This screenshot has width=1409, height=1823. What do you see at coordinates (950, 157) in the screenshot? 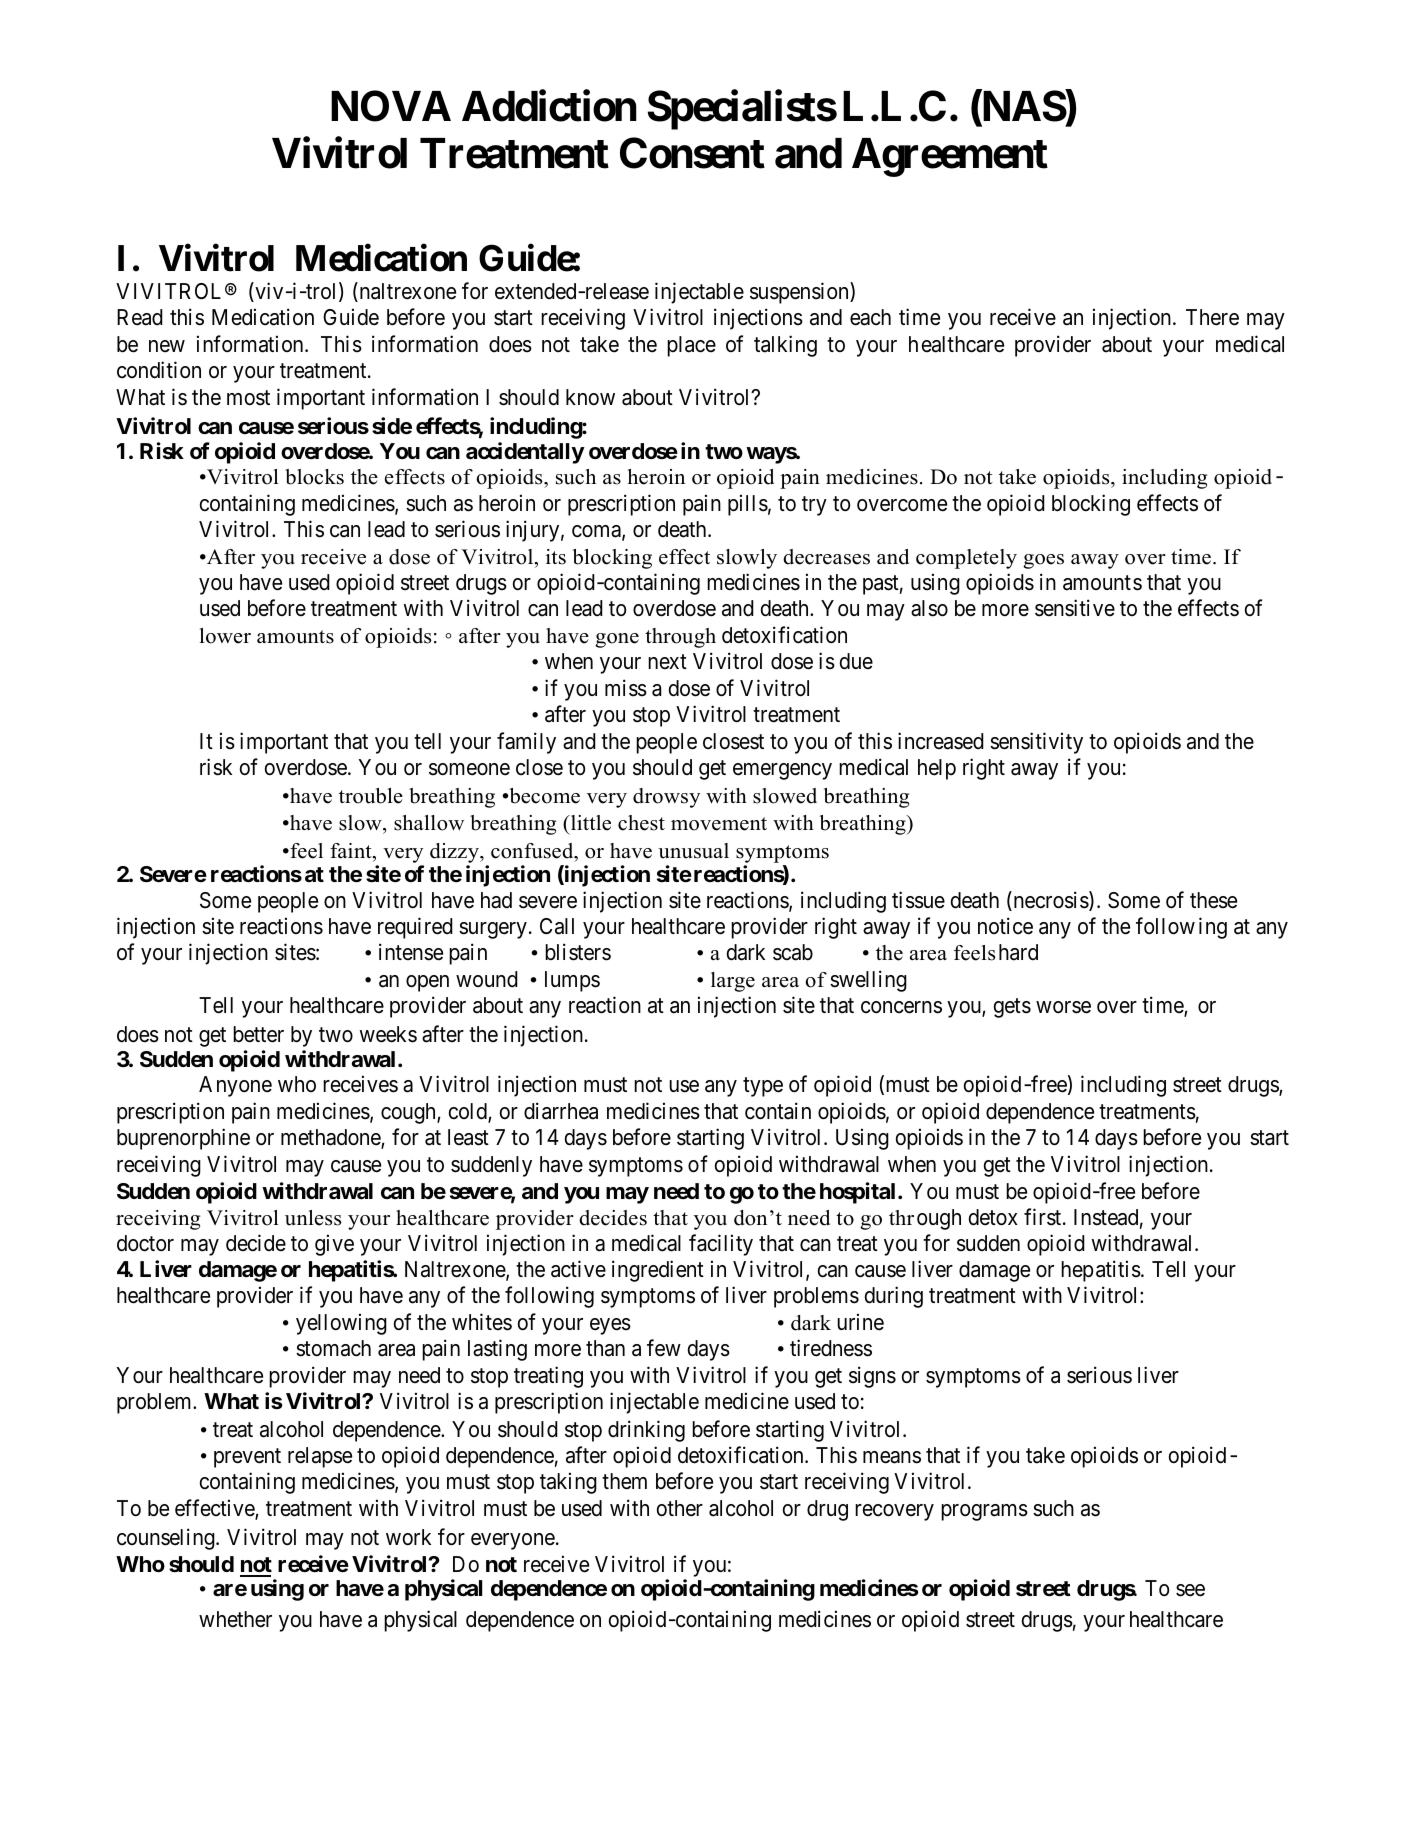
I see `Agreement` at bounding box center [950, 157].
